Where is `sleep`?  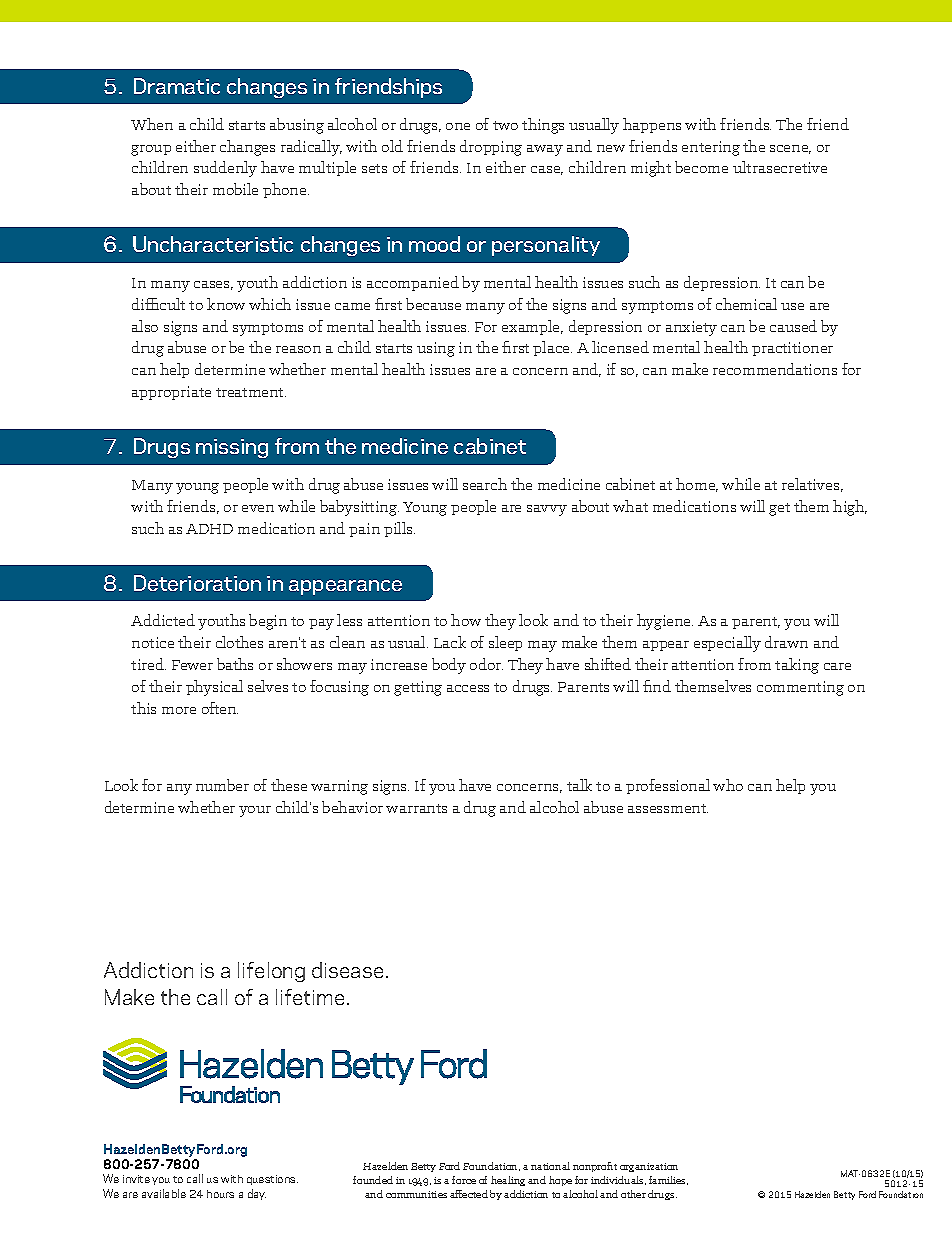
sleep is located at coordinates (505, 643).
